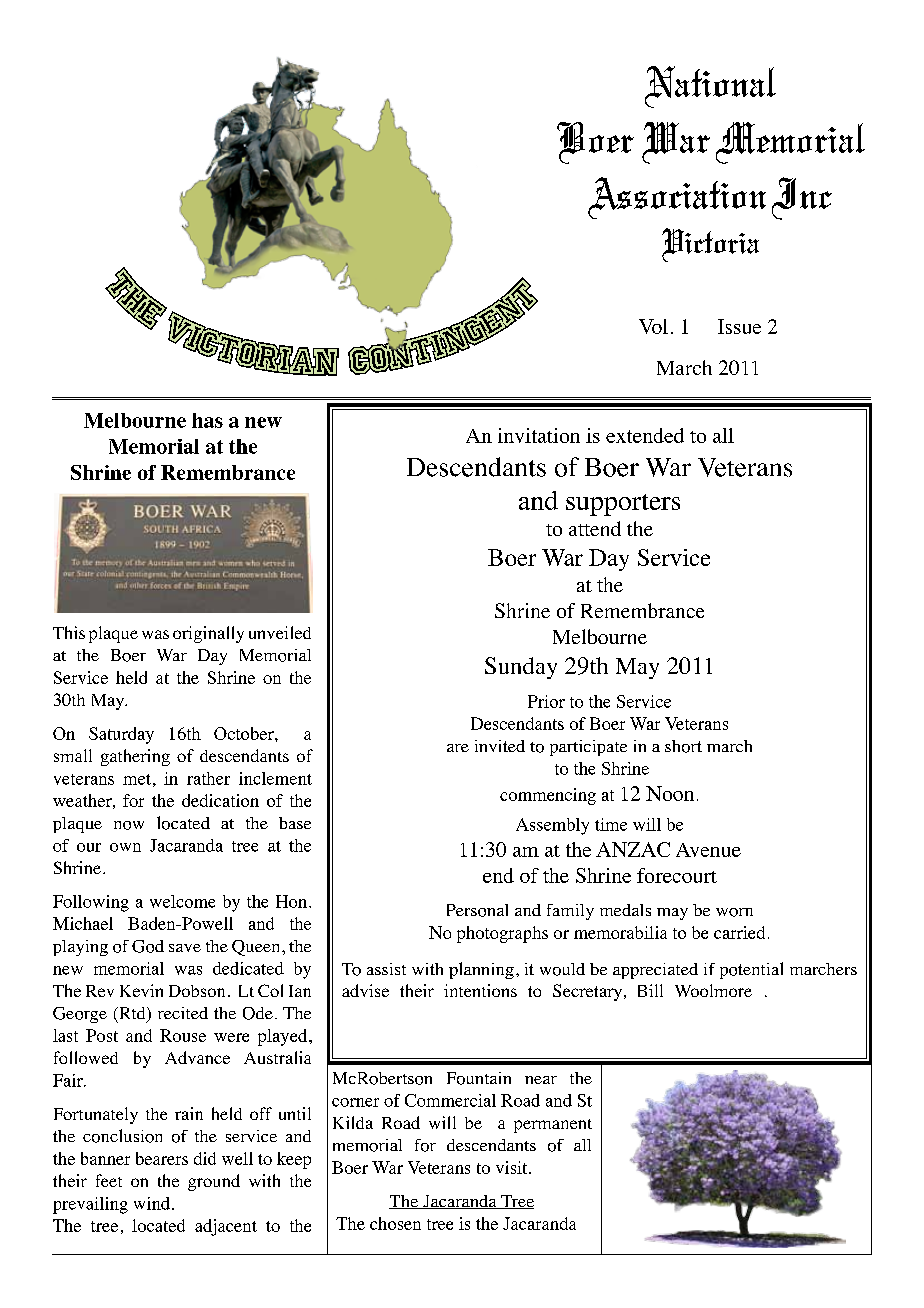 The height and width of the screenshot is (1308, 924). I want to click on has, so click(207, 420).
